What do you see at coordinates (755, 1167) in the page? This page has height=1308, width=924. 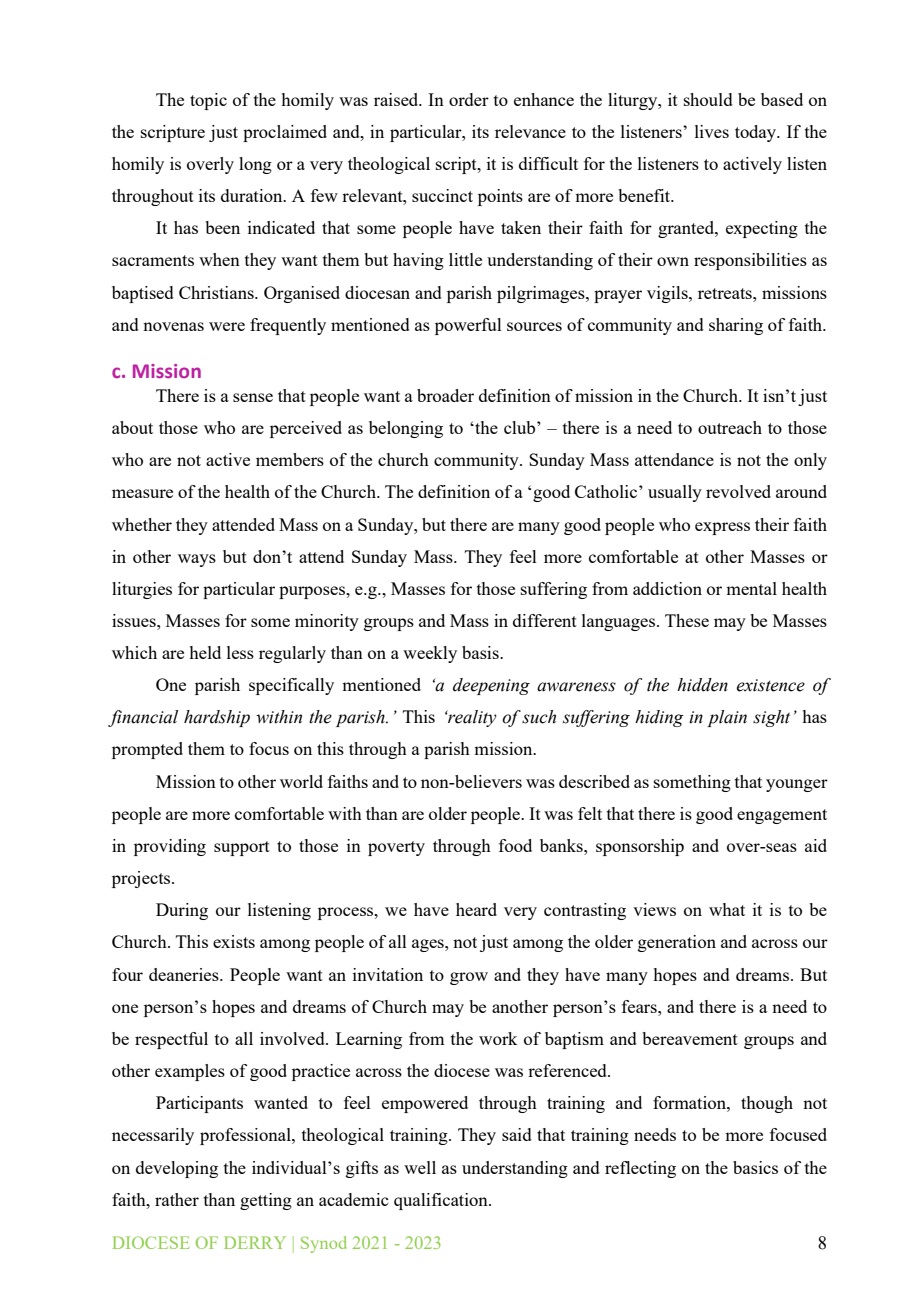 I see `basics` at bounding box center [755, 1167].
